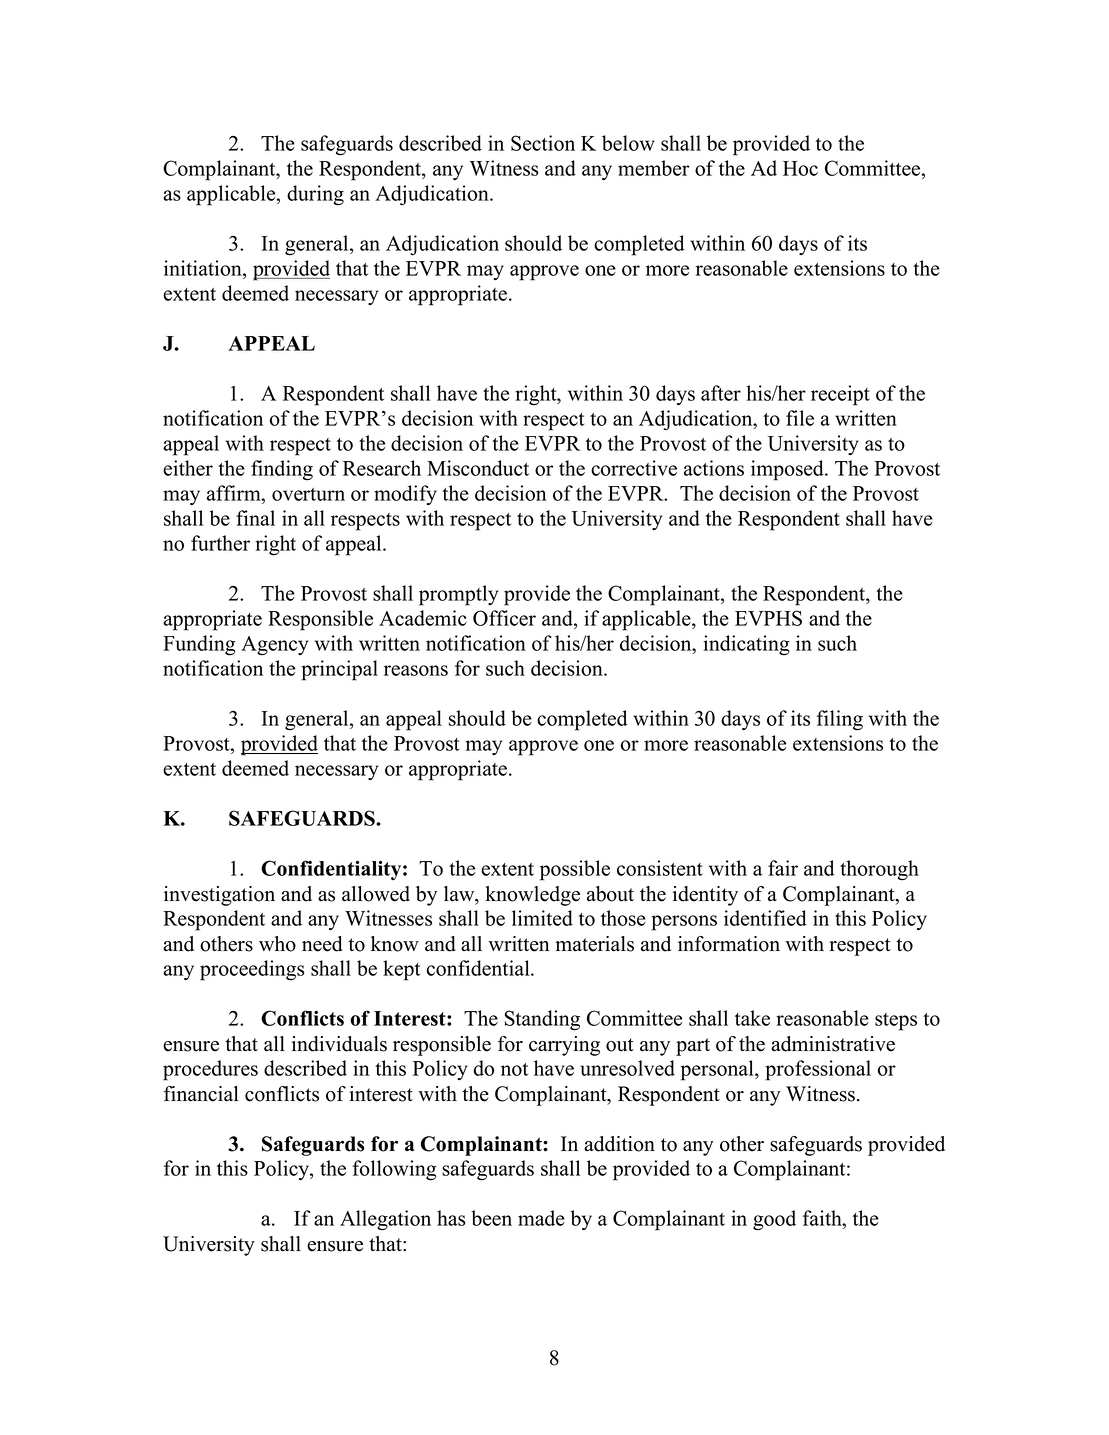 This screenshot has height=1435, width=1109. What do you see at coordinates (840, 720) in the screenshot?
I see `filing` at bounding box center [840, 720].
